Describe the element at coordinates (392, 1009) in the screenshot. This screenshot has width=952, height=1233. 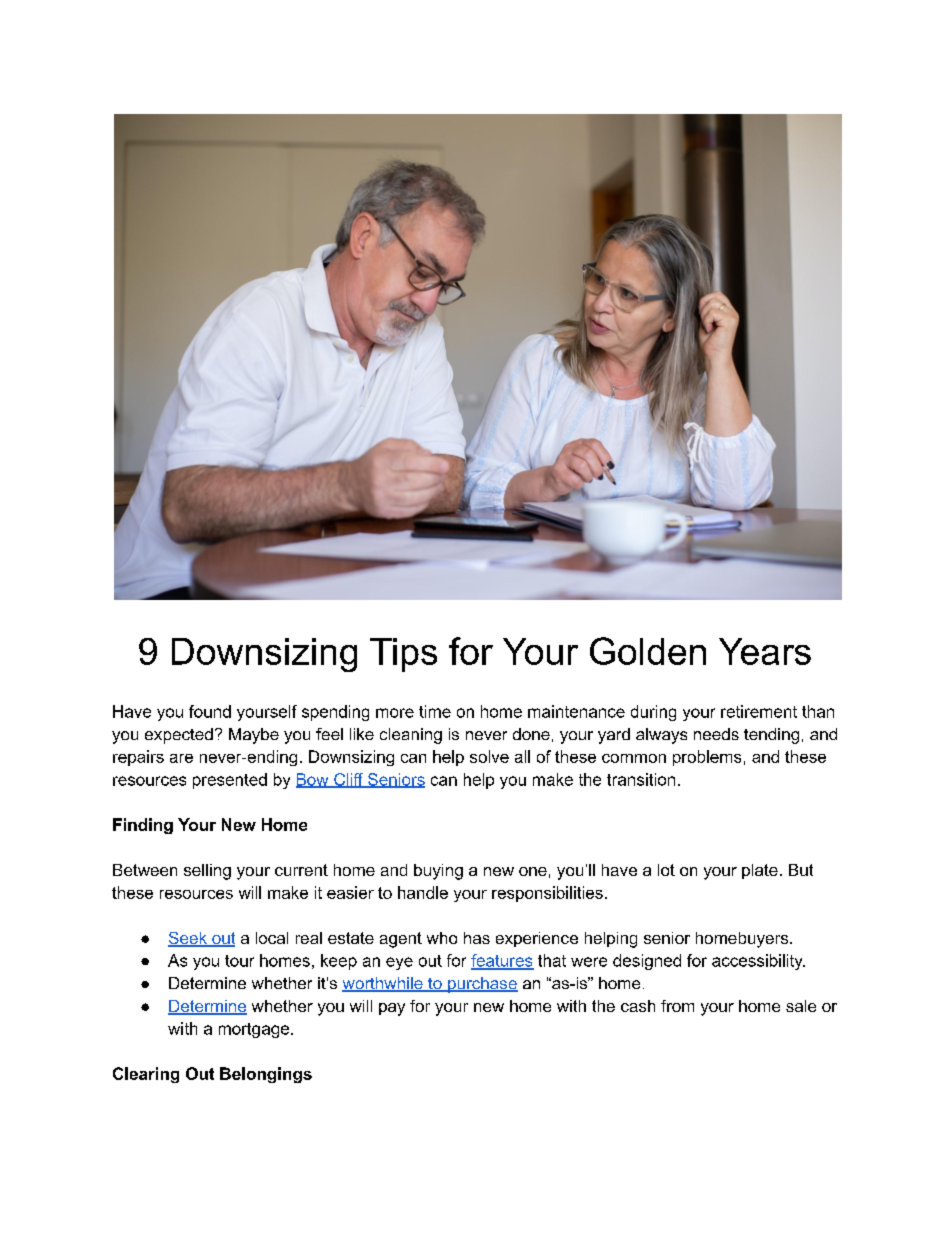
I see `pay` at that location.
